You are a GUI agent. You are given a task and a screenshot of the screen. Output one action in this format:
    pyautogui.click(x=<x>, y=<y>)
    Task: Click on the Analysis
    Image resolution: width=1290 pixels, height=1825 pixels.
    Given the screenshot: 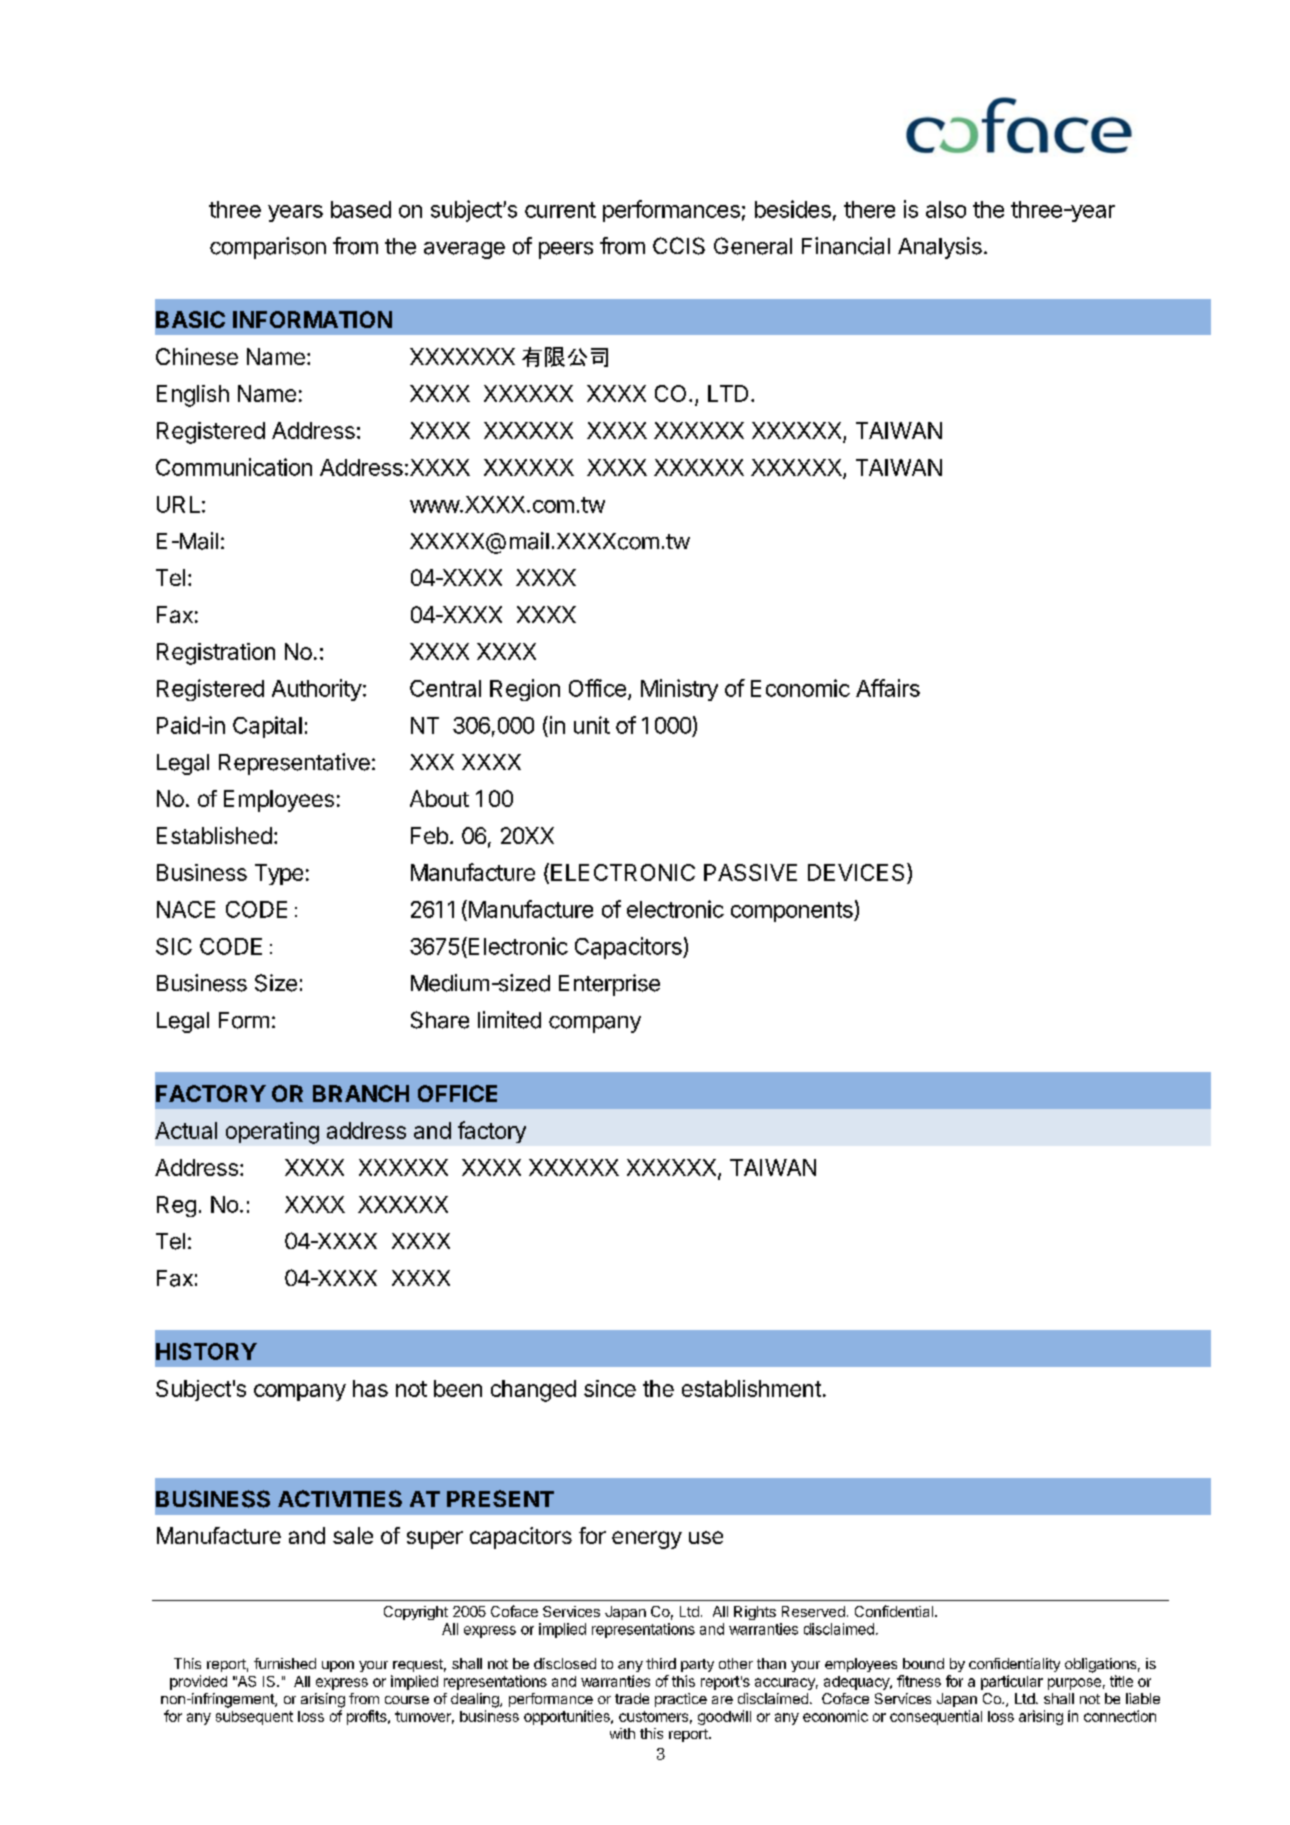 What is the action you would take?
    pyautogui.click(x=940, y=248)
